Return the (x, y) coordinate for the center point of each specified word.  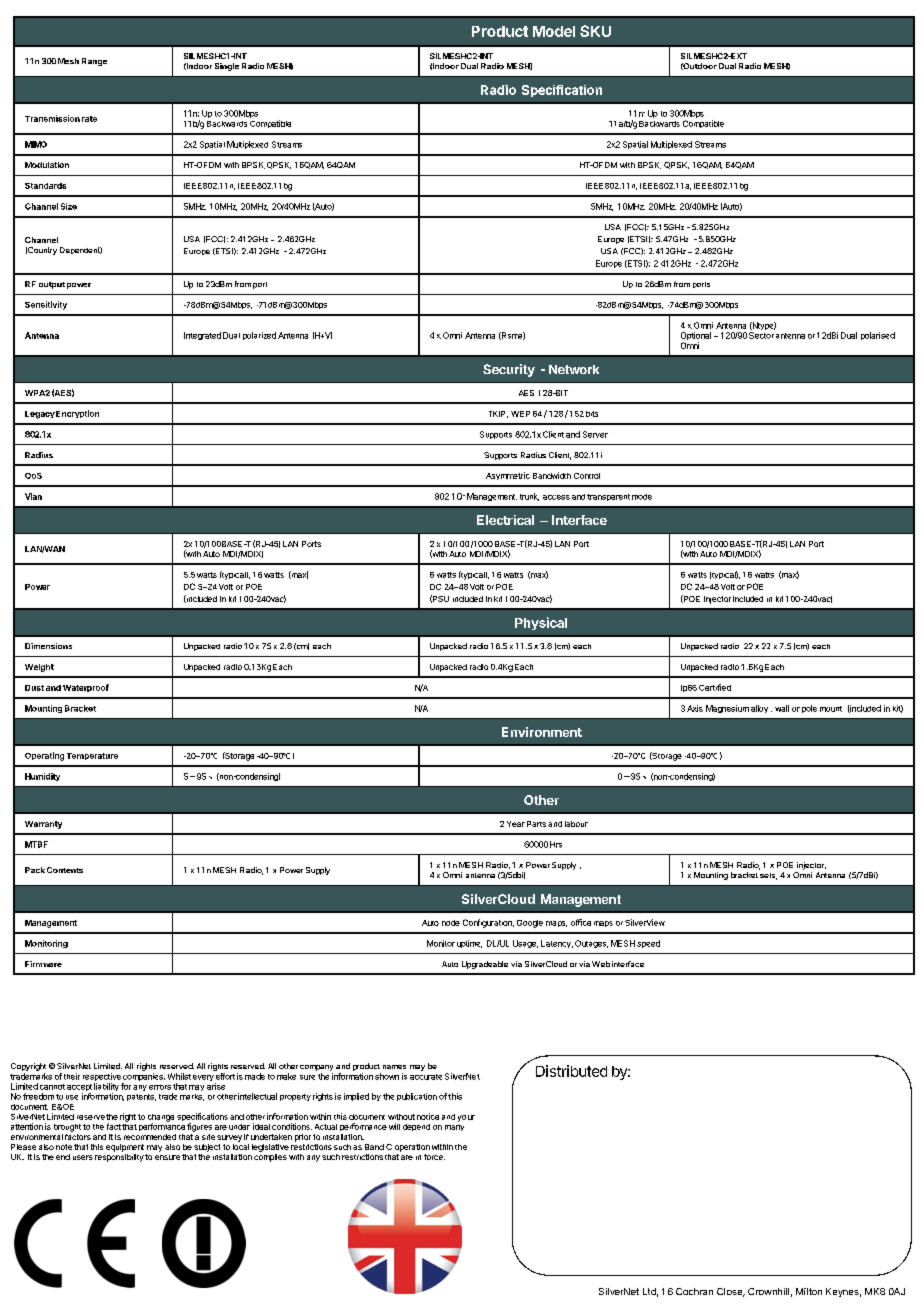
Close (731, 1292)
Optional (696, 337)
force (434, 1157)
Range (94, 62)
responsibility (119, 1158)
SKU (595, 31)
